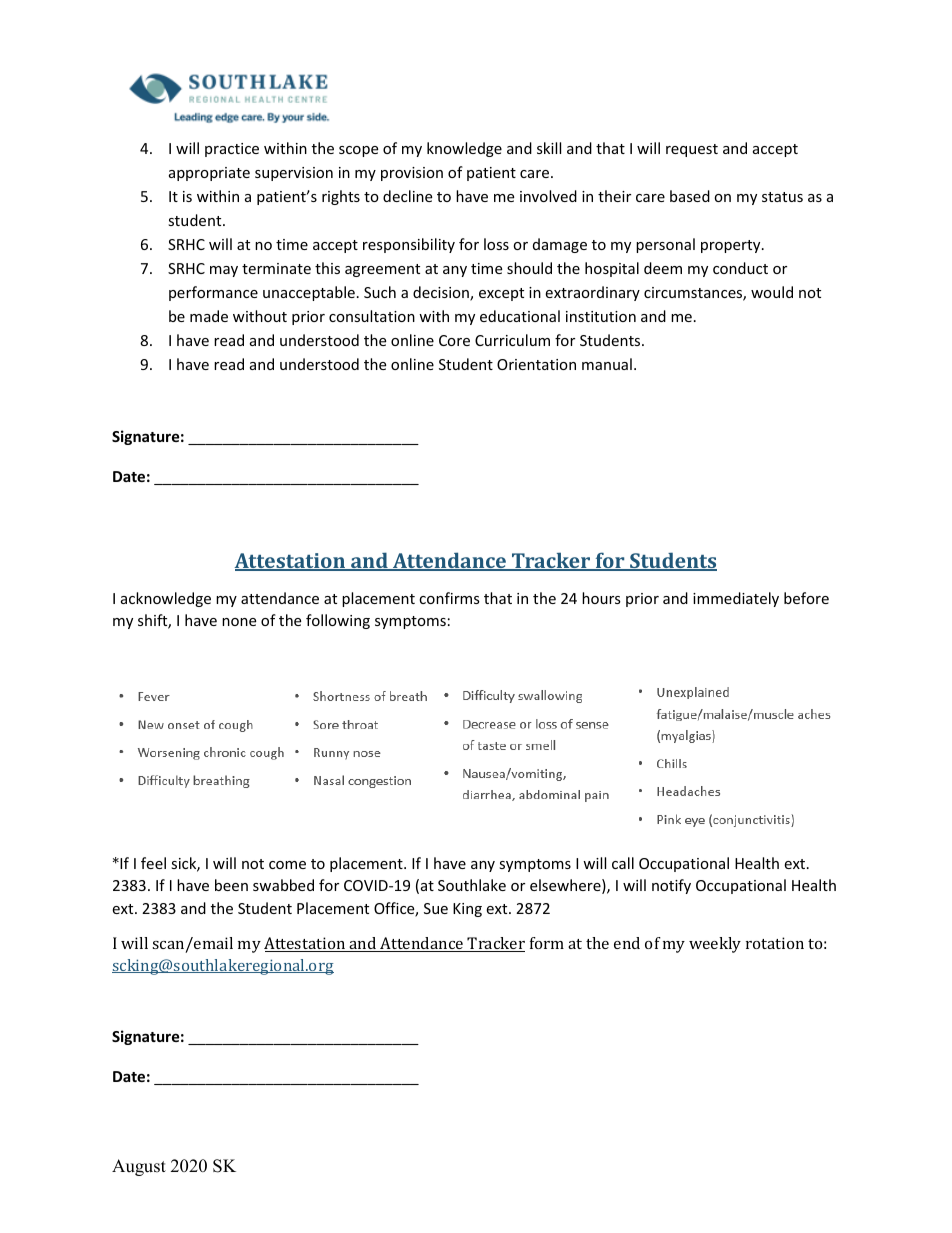 Image resolution: width=952 pixels, height=1233 pixels. What do you see at coordinates (436, 908) in the page?
I see `Sue` at bounding box center [436, 908].
